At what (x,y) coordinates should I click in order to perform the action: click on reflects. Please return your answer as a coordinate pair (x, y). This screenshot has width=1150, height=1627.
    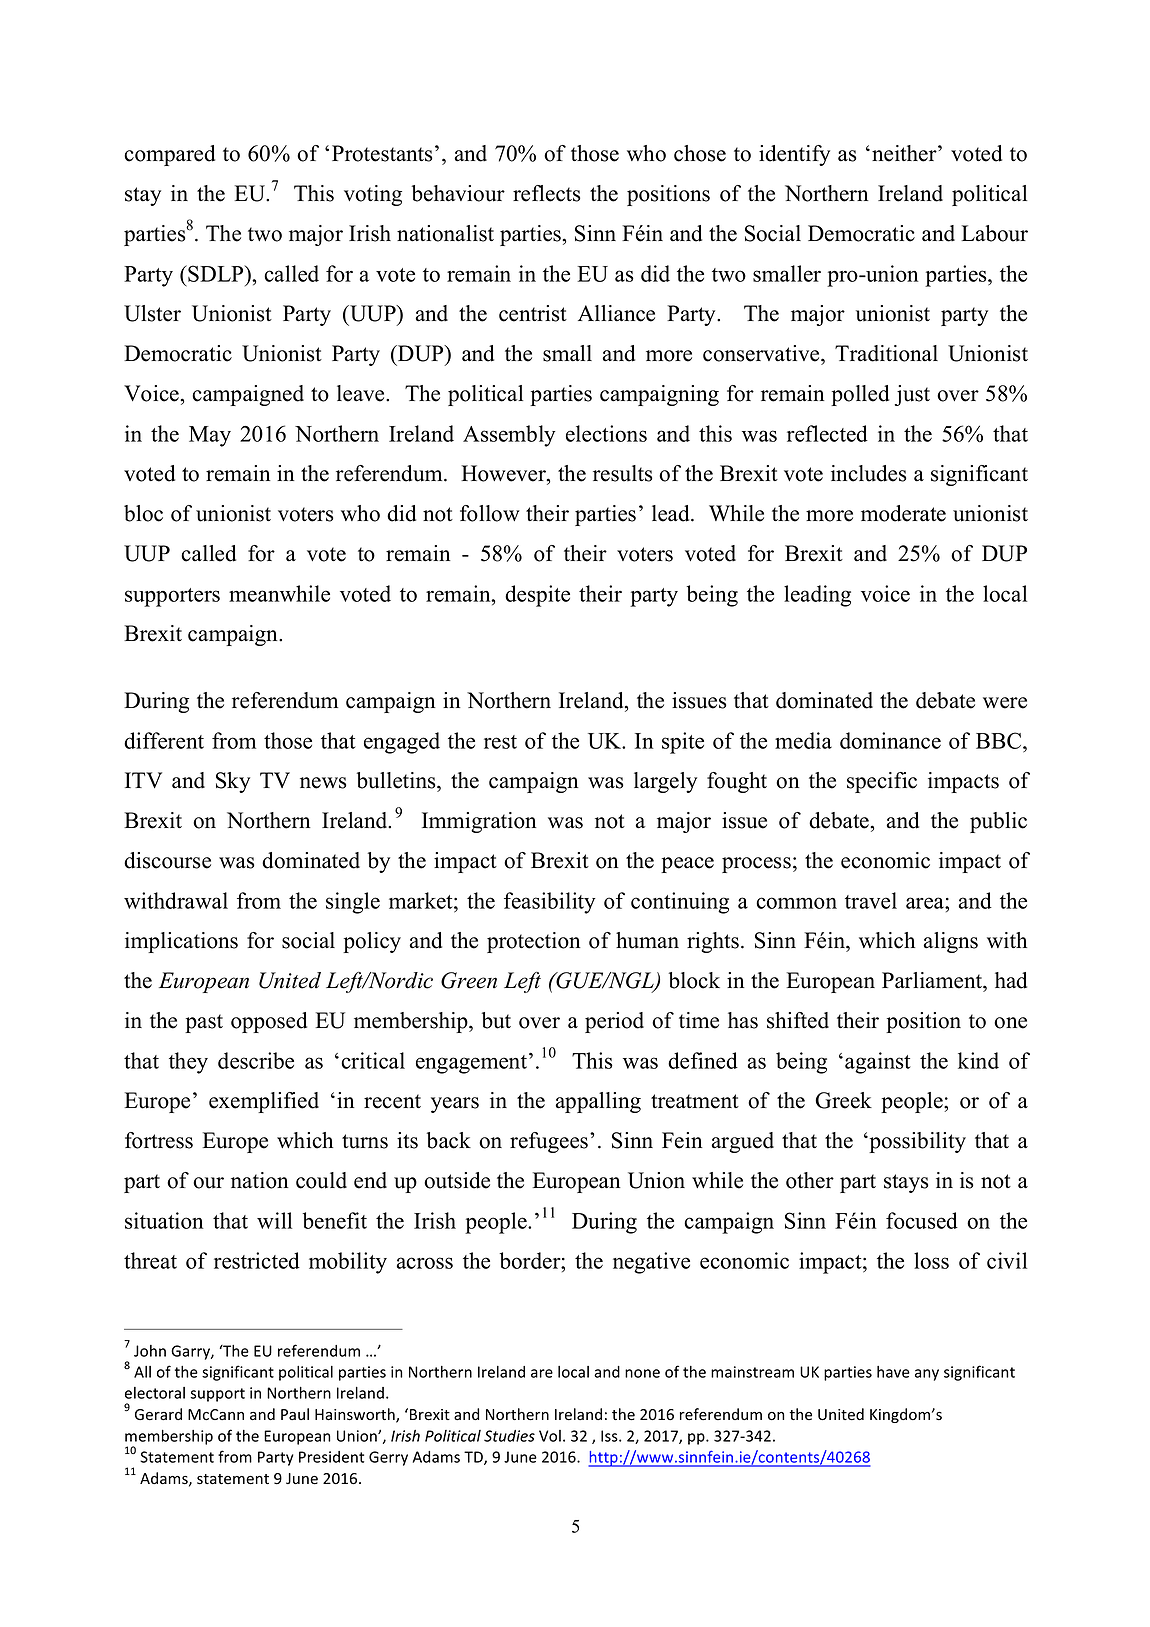
    Looking at the image, I should click on (546, 193).
